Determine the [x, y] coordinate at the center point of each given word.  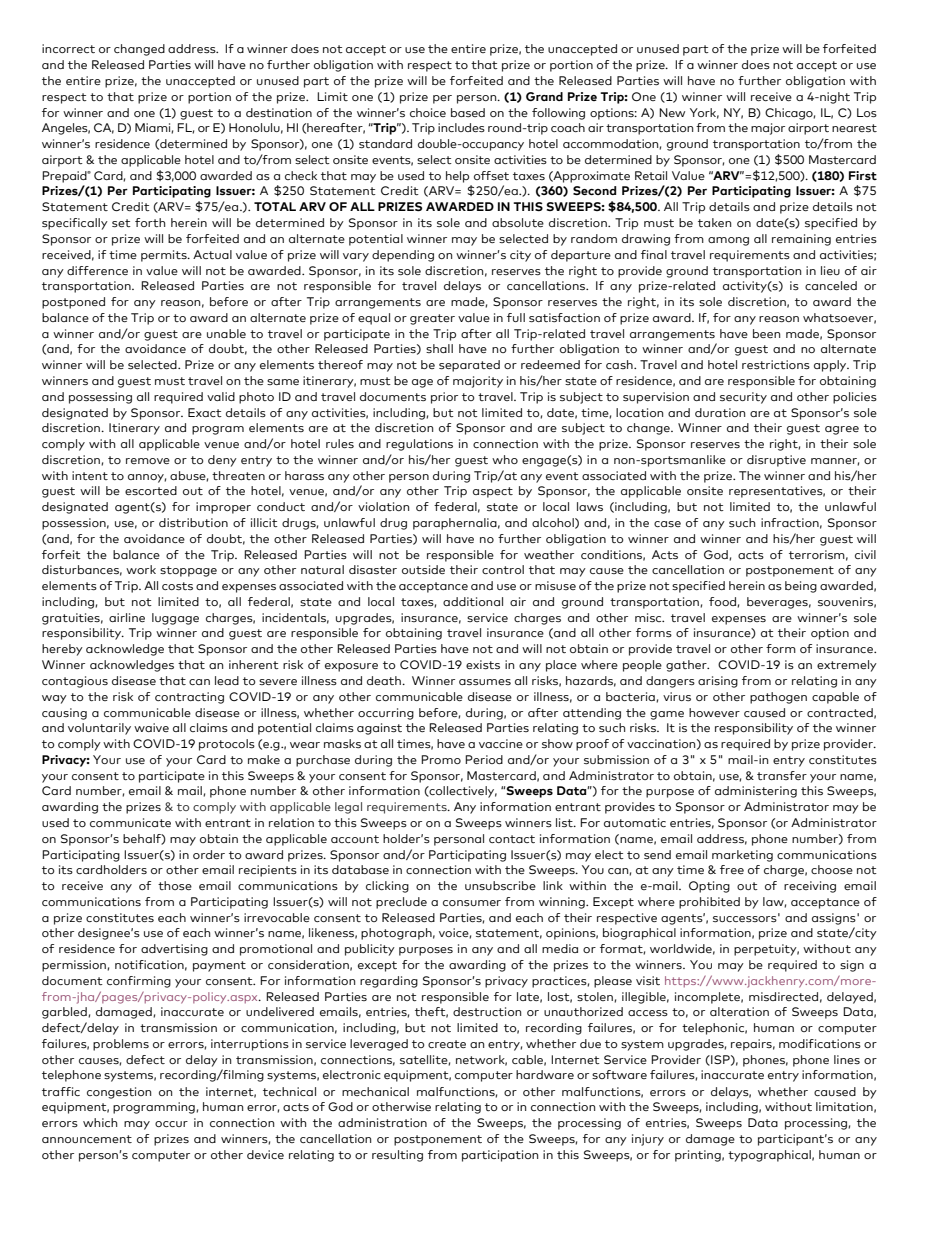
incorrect [68, 48]
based [468, 112]
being [801, 587]
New [672, 112]
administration [382, 1122]
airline [127, 617]
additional [473, 601]
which [100, 1122]
